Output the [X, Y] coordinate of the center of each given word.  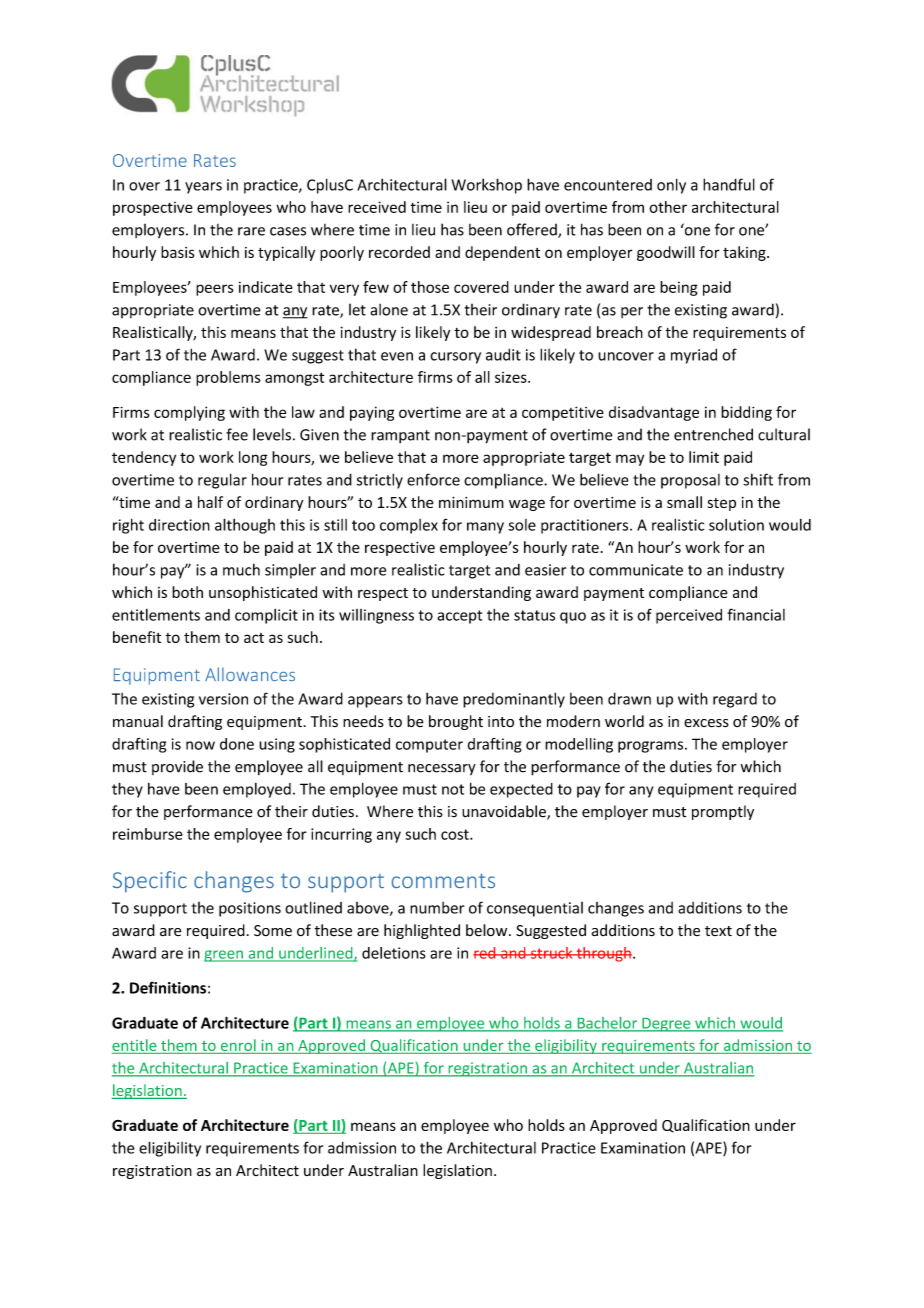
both [187, 592]
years [203, 188]
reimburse [148, 834]
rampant [400, 437]
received [377, 207]
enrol [238, 1045]
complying [189, 413]
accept [459, 617]
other [668, 207]
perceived [689, 616]
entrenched [713, 434]
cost [456, 834]
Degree [666, 1025]
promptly [723, 812]
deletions [394, 953]
